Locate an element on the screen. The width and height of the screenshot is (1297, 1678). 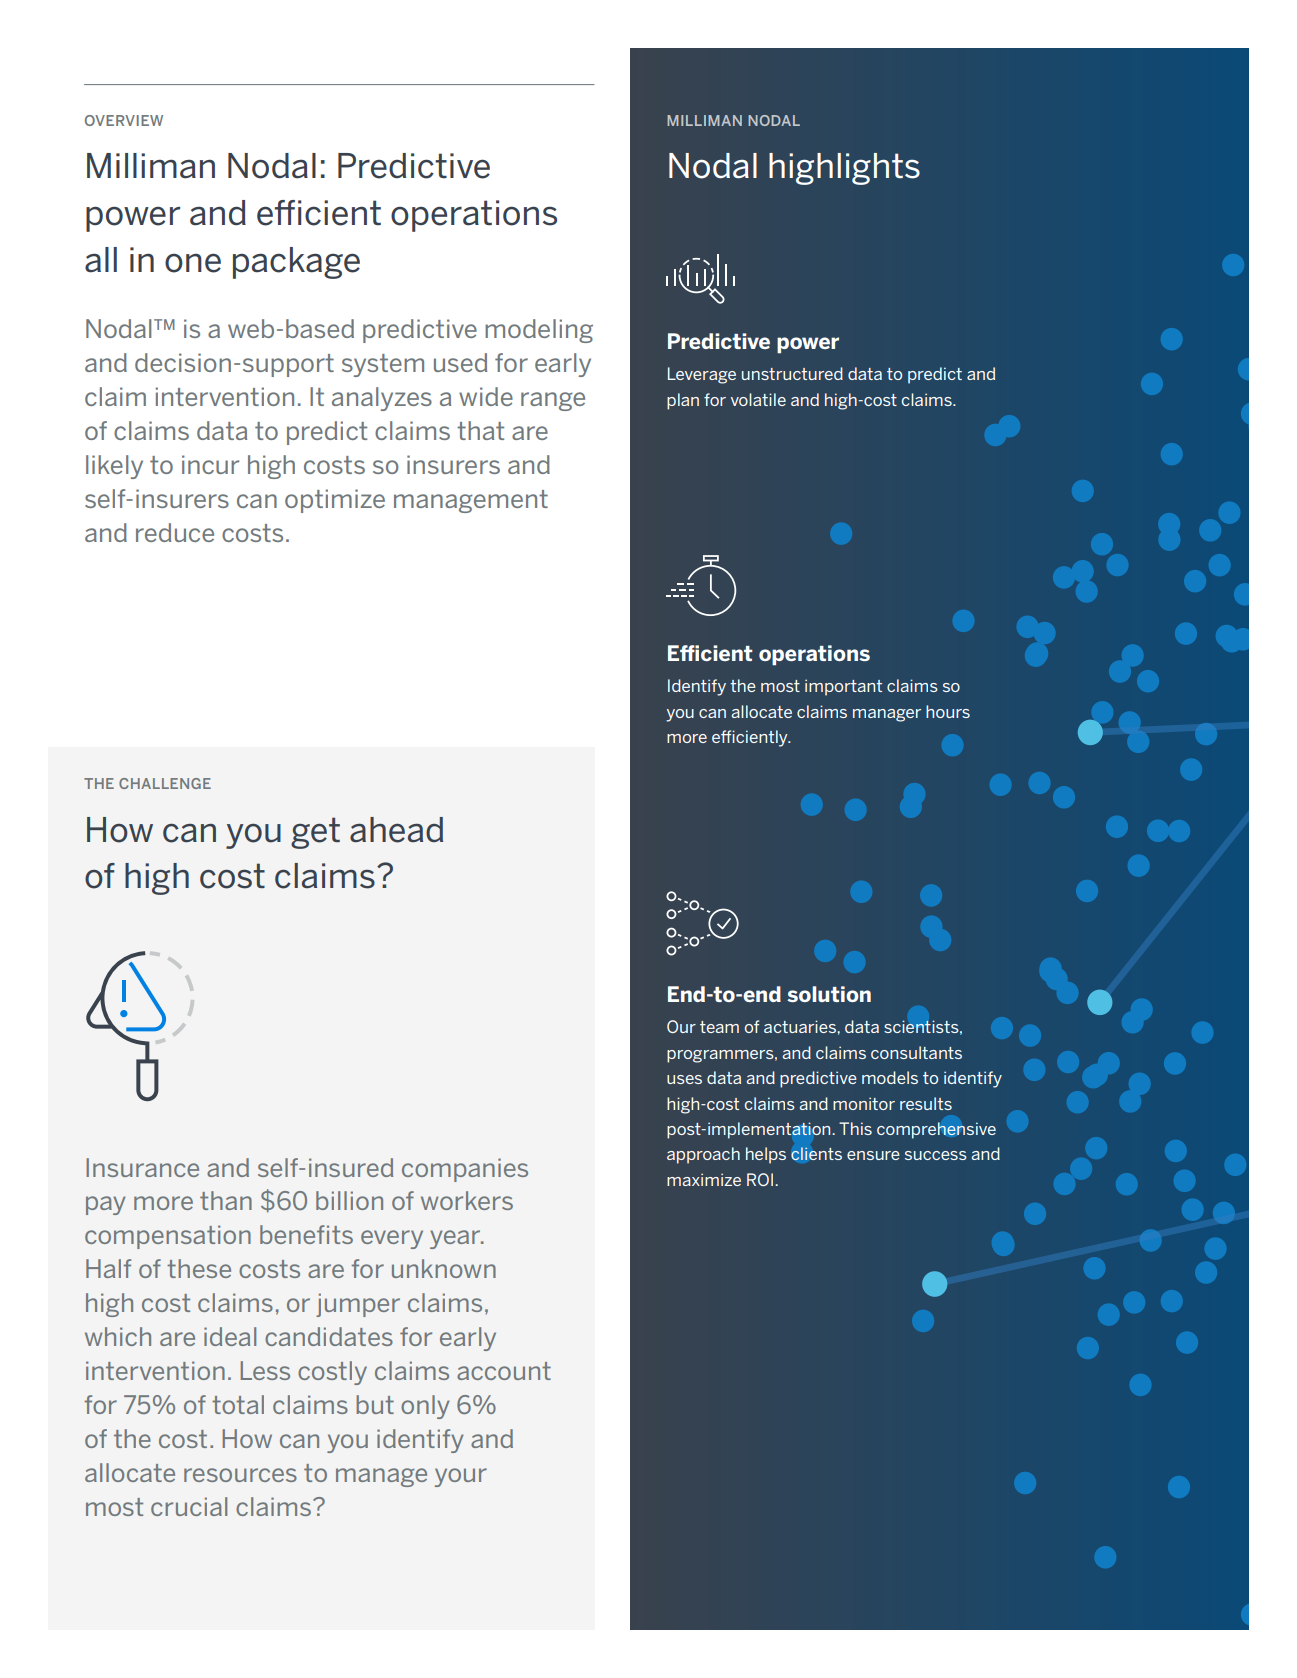
resources is located at coordinates (240, 1475).
